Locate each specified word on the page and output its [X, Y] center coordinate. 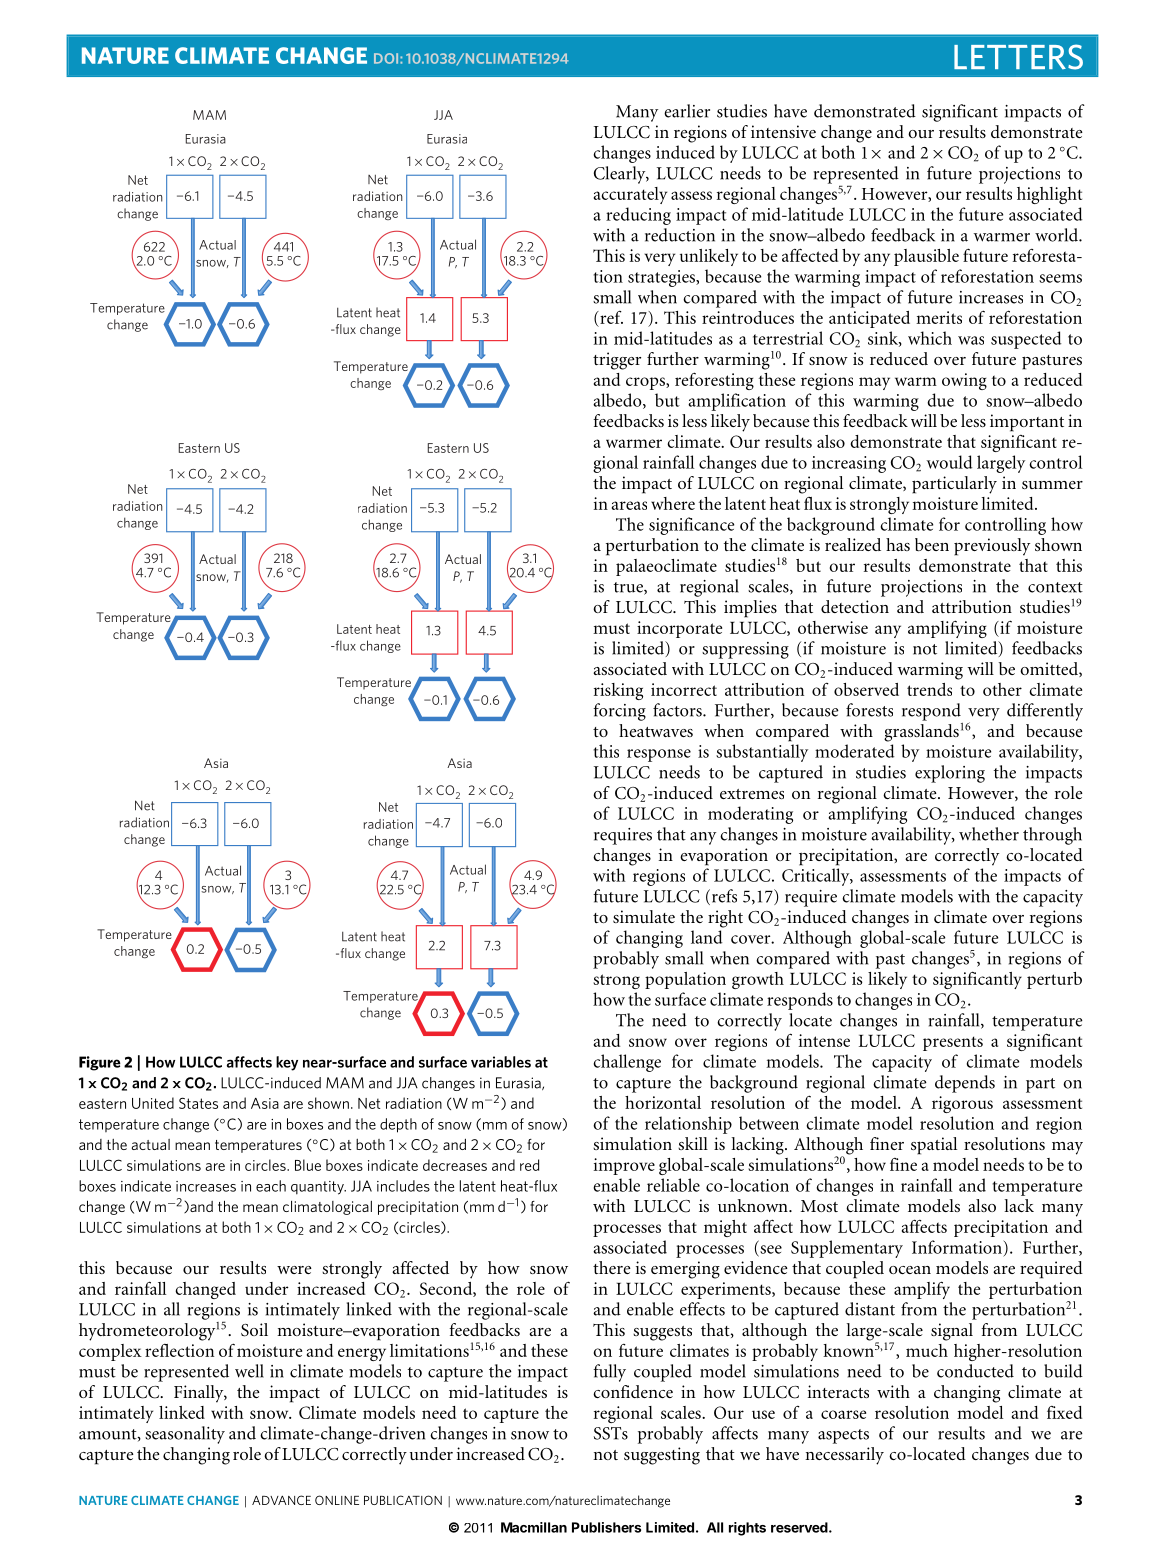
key [287, 1063]
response [659, 755]
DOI [387, 58]
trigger [617, 361]
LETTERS [1018, 57]
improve [624, 1166]
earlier [687, 111]
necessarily [844, 1456]
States [198, 1103]
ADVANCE [281, 1500]
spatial [934, 1146]
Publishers [606, 1527]
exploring [950, 774]
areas [629, 505]
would [949, 462]
